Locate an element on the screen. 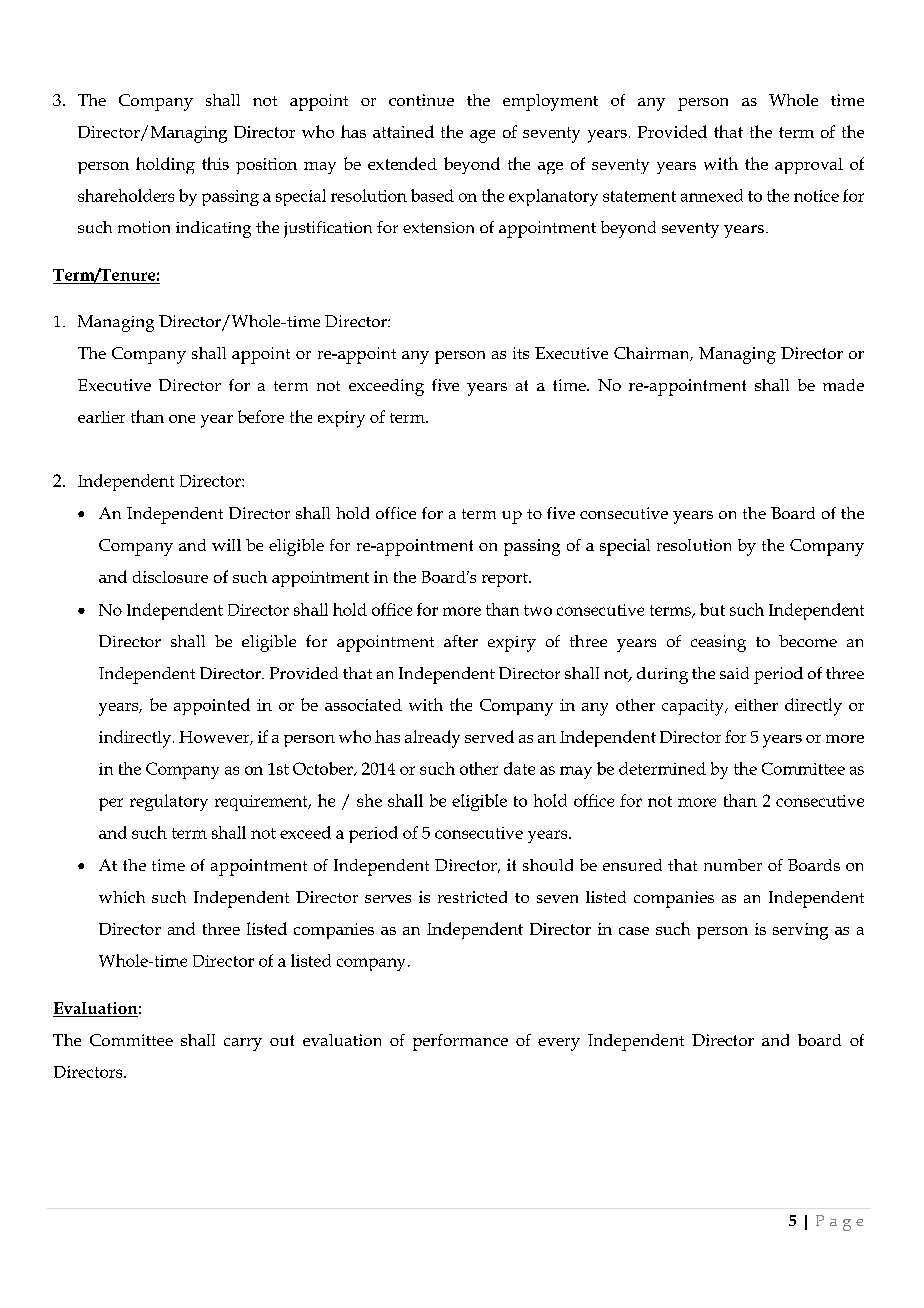 Image resolution: width=924 pixels, height=1308 pixels. report is located at coordinates (506, 580).
